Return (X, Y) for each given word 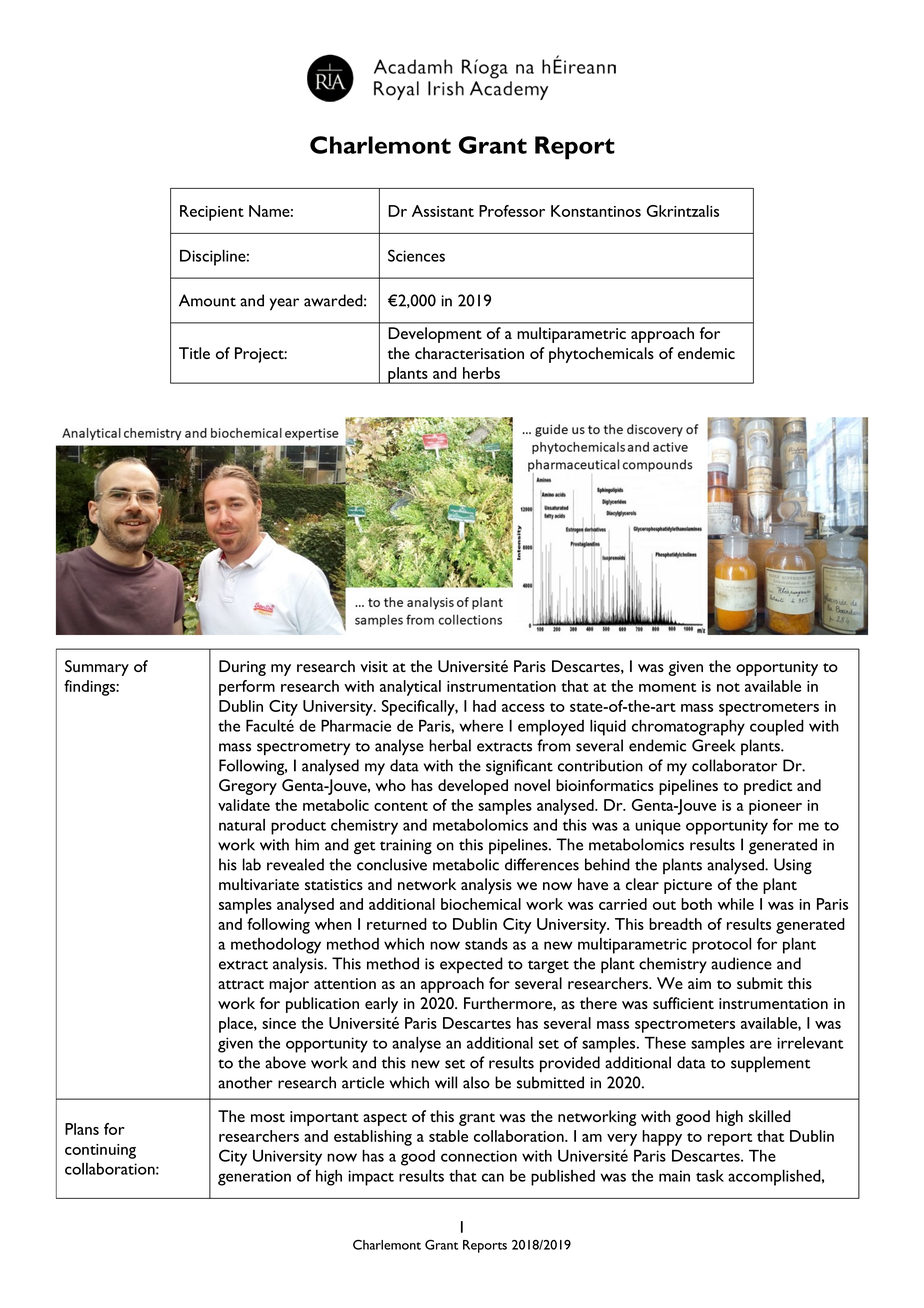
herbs (481, 373)
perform (247, 688)
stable (448, 1136)
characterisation (469, 353)
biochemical (481, 904)
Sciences (416, 255)
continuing (100, 1151)
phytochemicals (601, 355)
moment (668, 687)
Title (194, 353)
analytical (410, 688)
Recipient (212, 213)
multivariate (259, 884)
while (736, 904)
